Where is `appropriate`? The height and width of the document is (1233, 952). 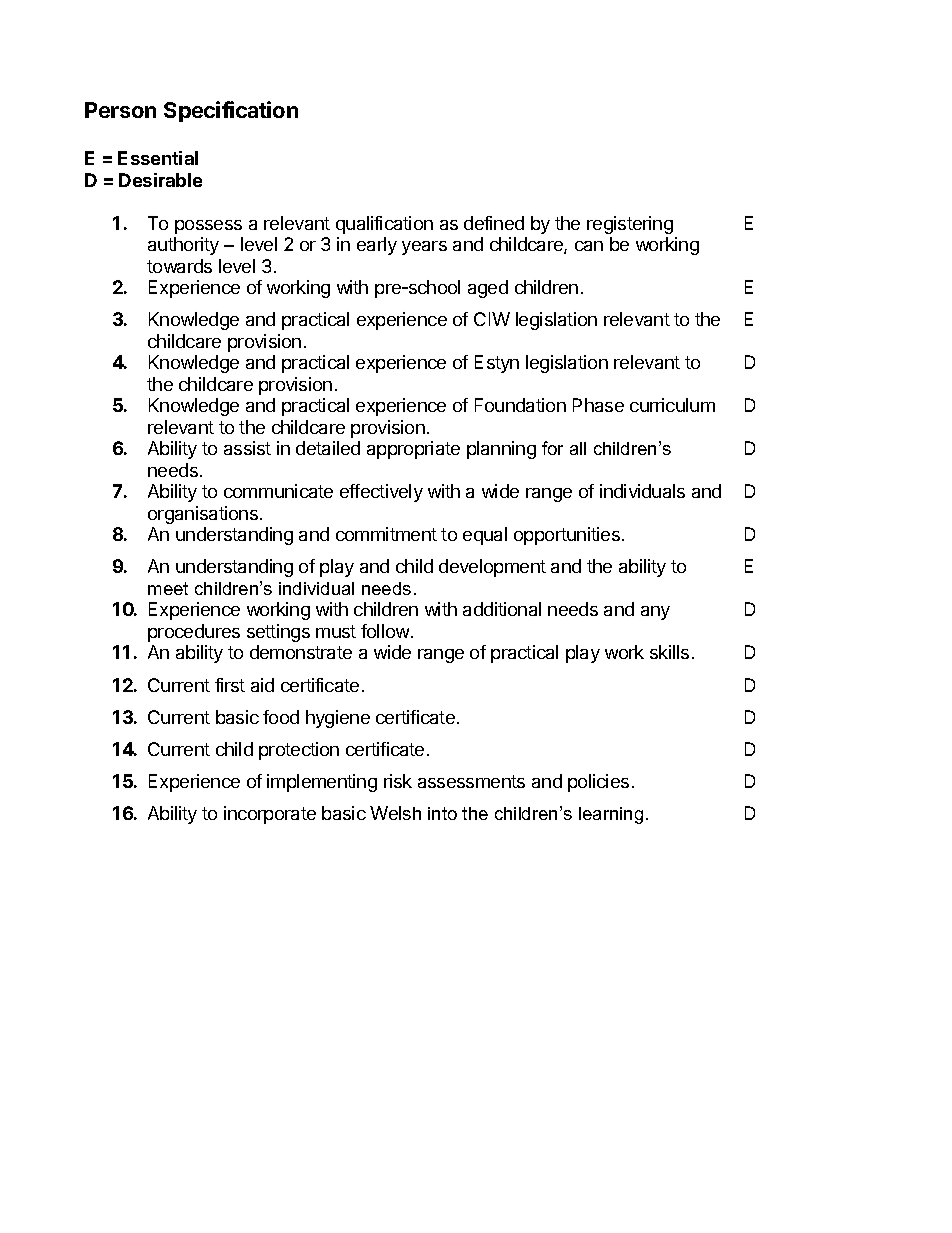 appropriate is located at coordinates (413, 450).
